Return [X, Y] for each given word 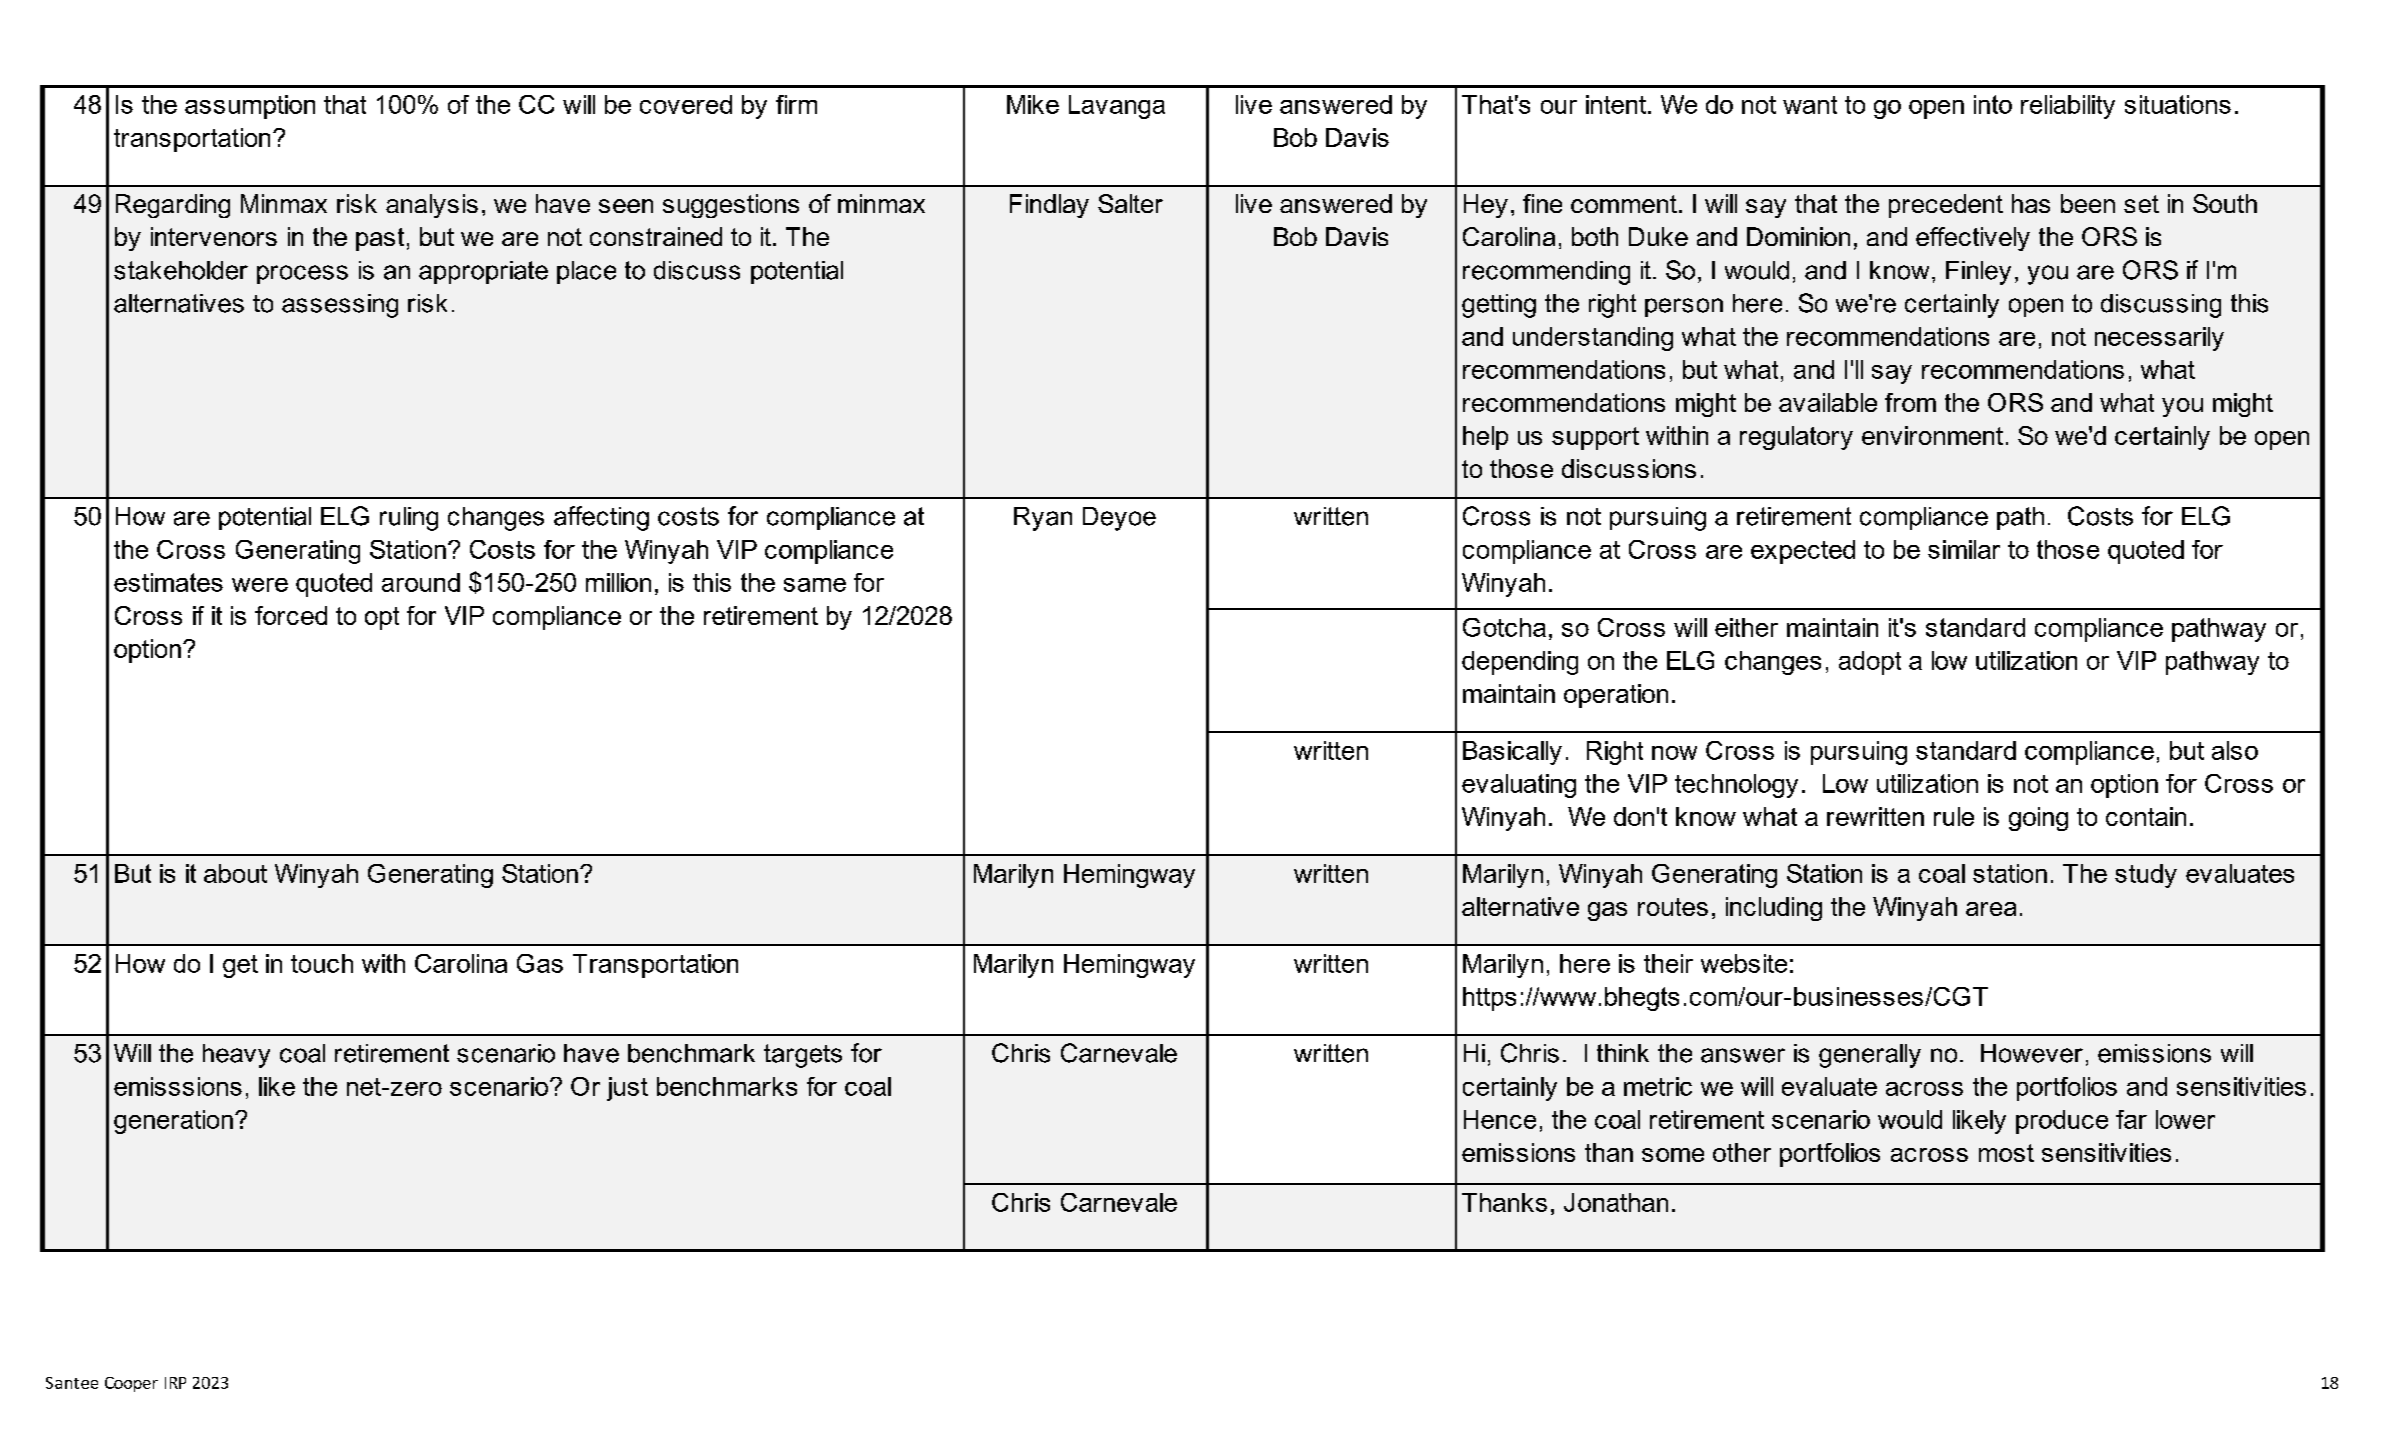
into [1993, 104]
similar [1964, 549]
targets [803, 1056]
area [1991, 909]
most [2006, 1153]
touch [322, 963]
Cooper [131, 1384]
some [1673, 1155]
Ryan [1043, 519]
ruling [409, 519]
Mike [1033, 104]
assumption [250, 107]
